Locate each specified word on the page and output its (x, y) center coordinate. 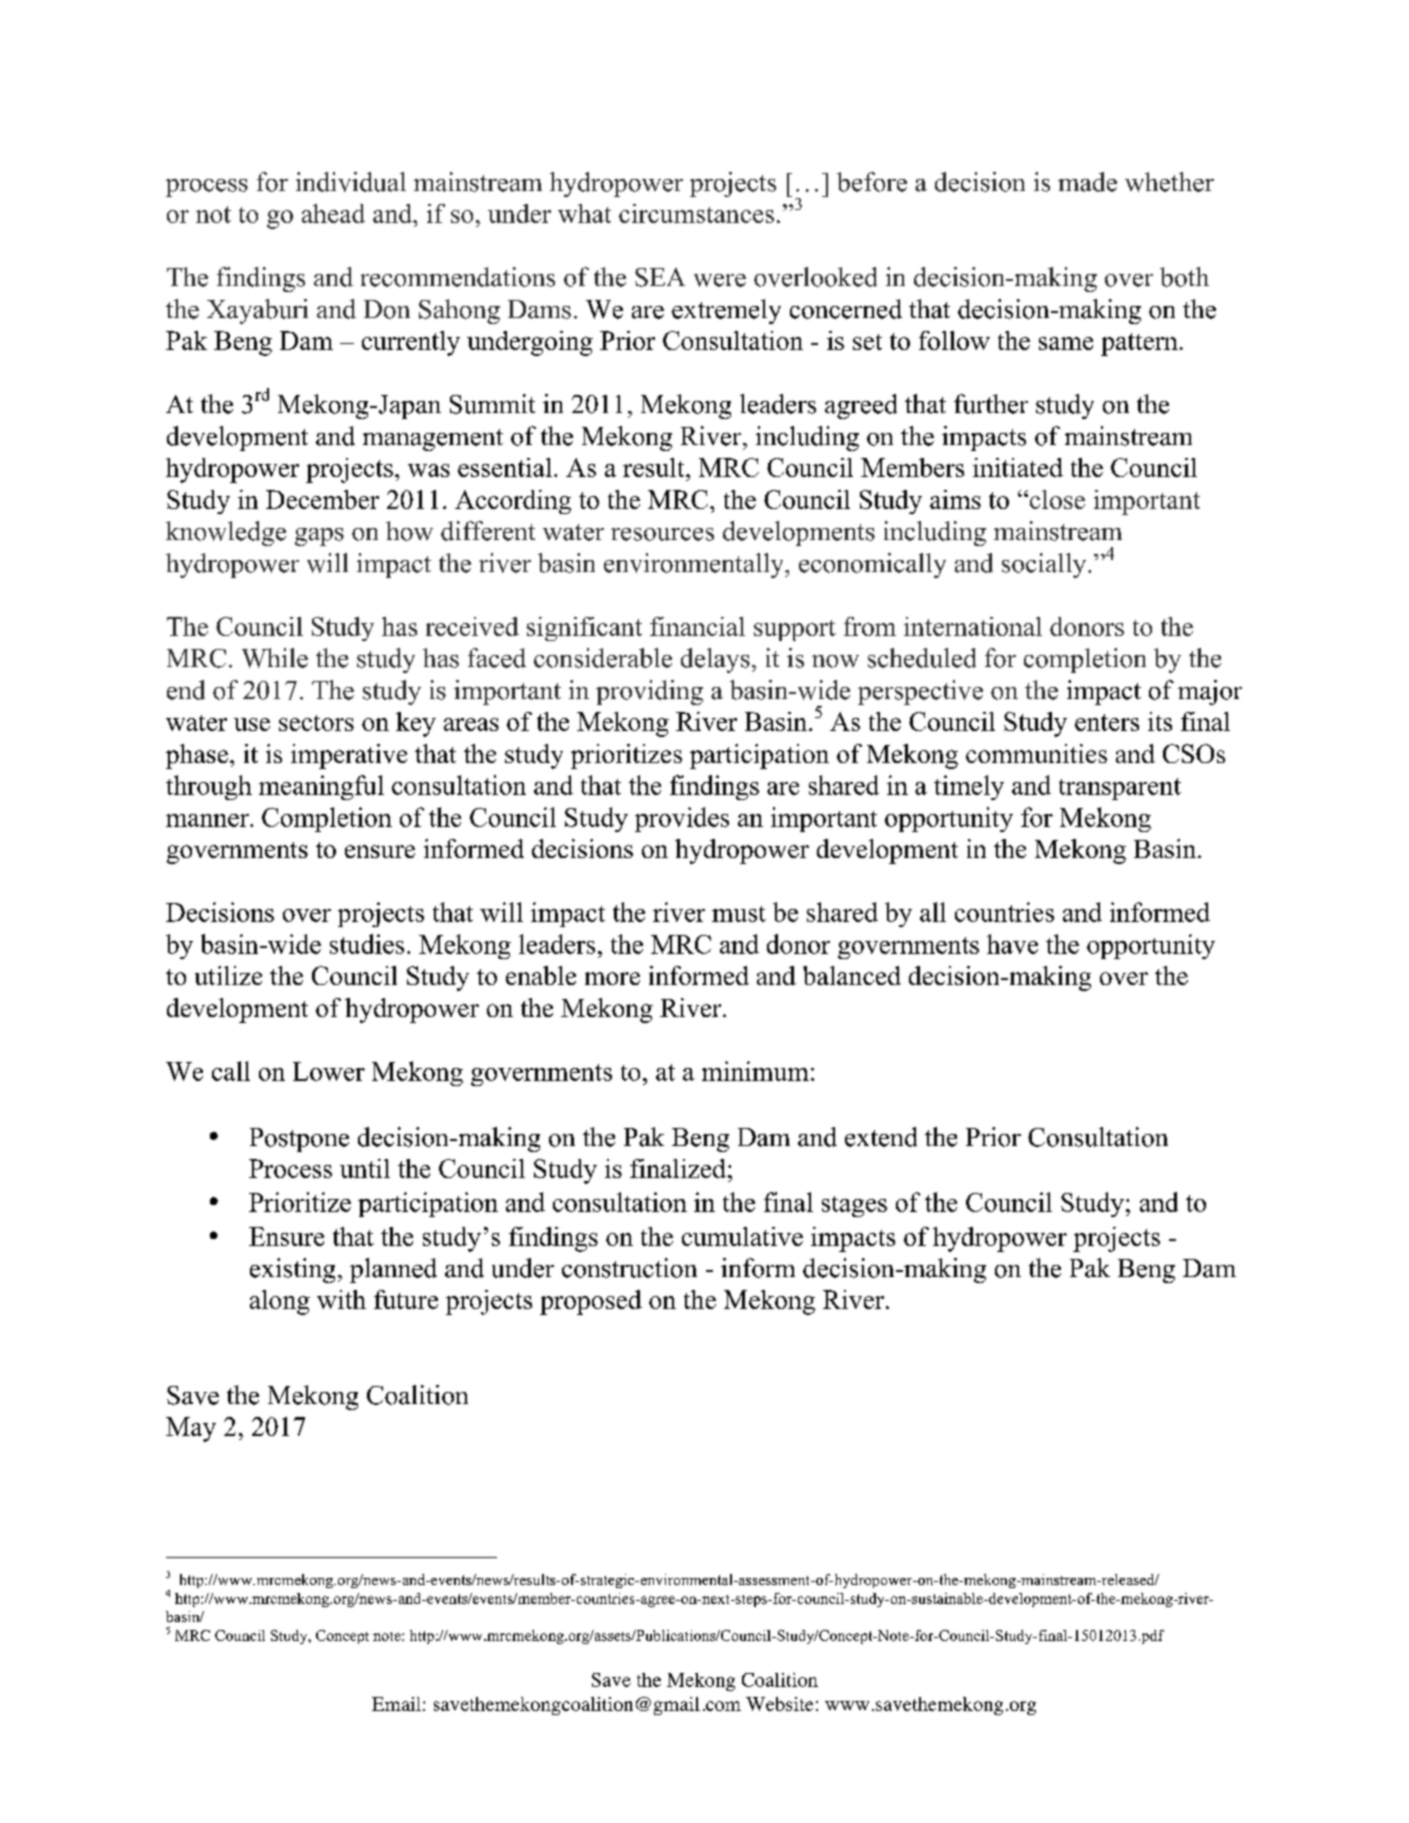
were (720, 280)
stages (854, 1206)
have (1012, 944)
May (191, 1429)
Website (779, 1704)
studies (367, 944)
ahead (333, 213)
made (1087, 182)
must (739, 914)
